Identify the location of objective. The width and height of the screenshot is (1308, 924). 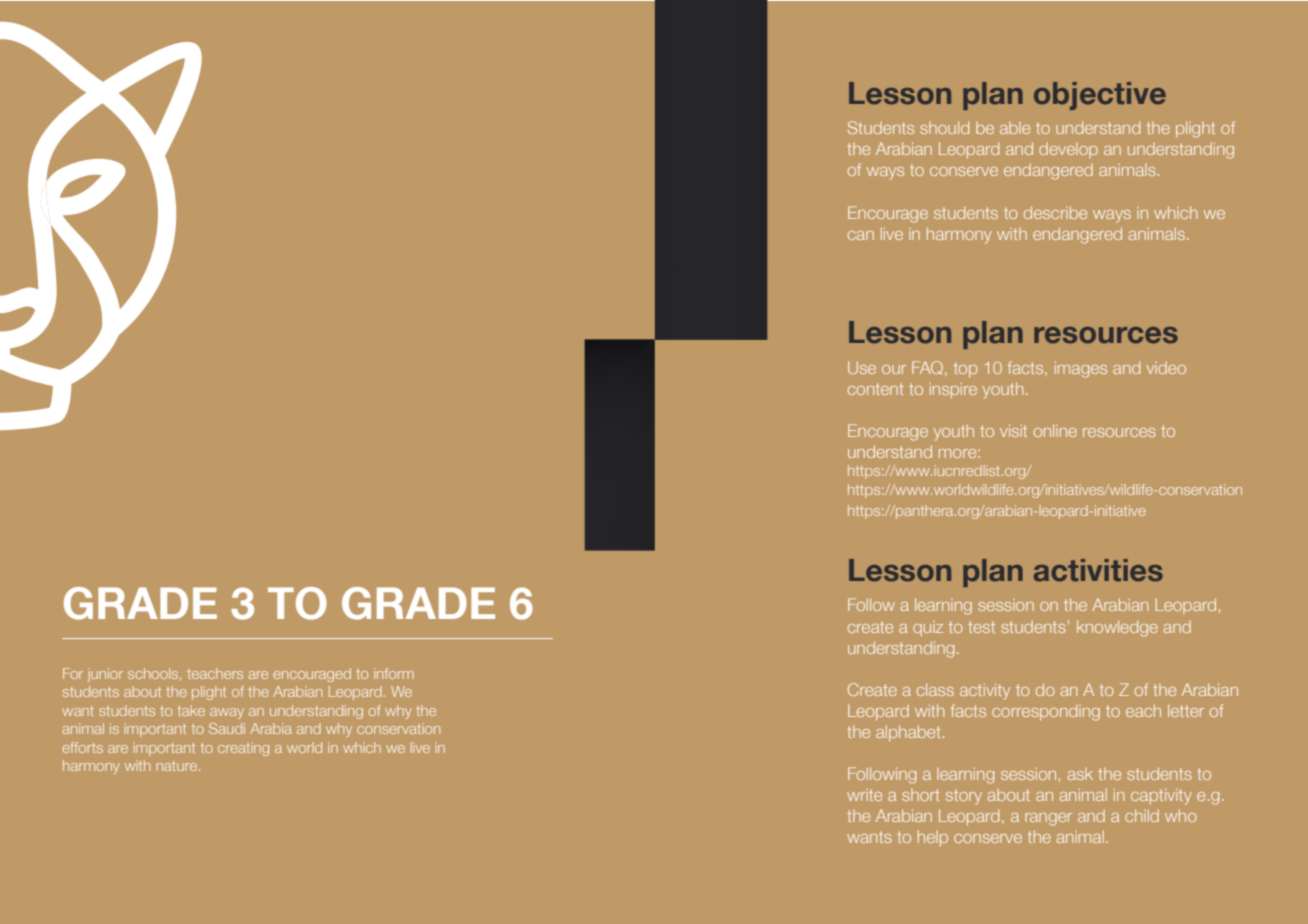
(1100, 96).
